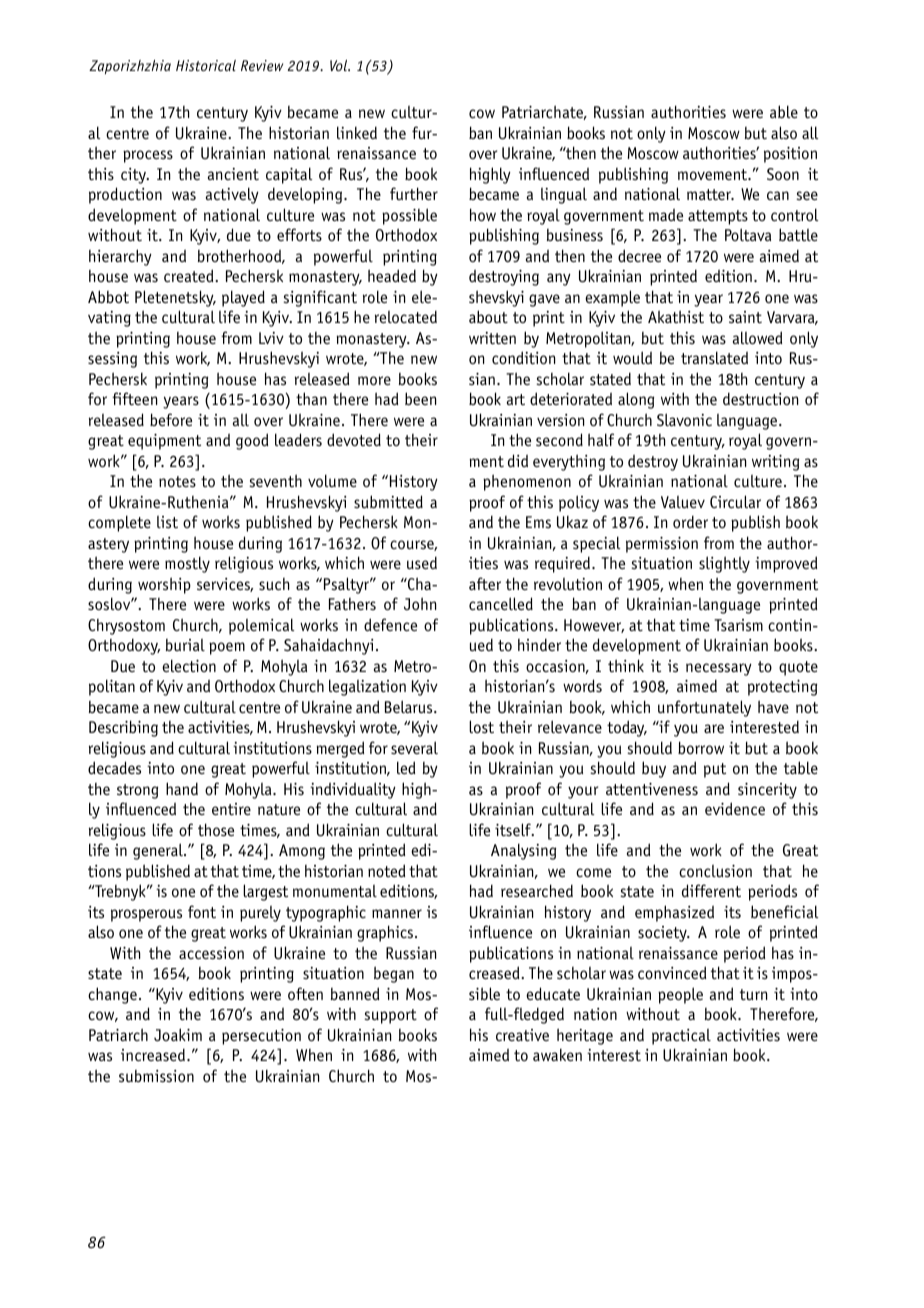 The width and height of the document is (924, 1308). Describe the element at coordinates (724, 564) in the document. I see `slightly` at that location.
